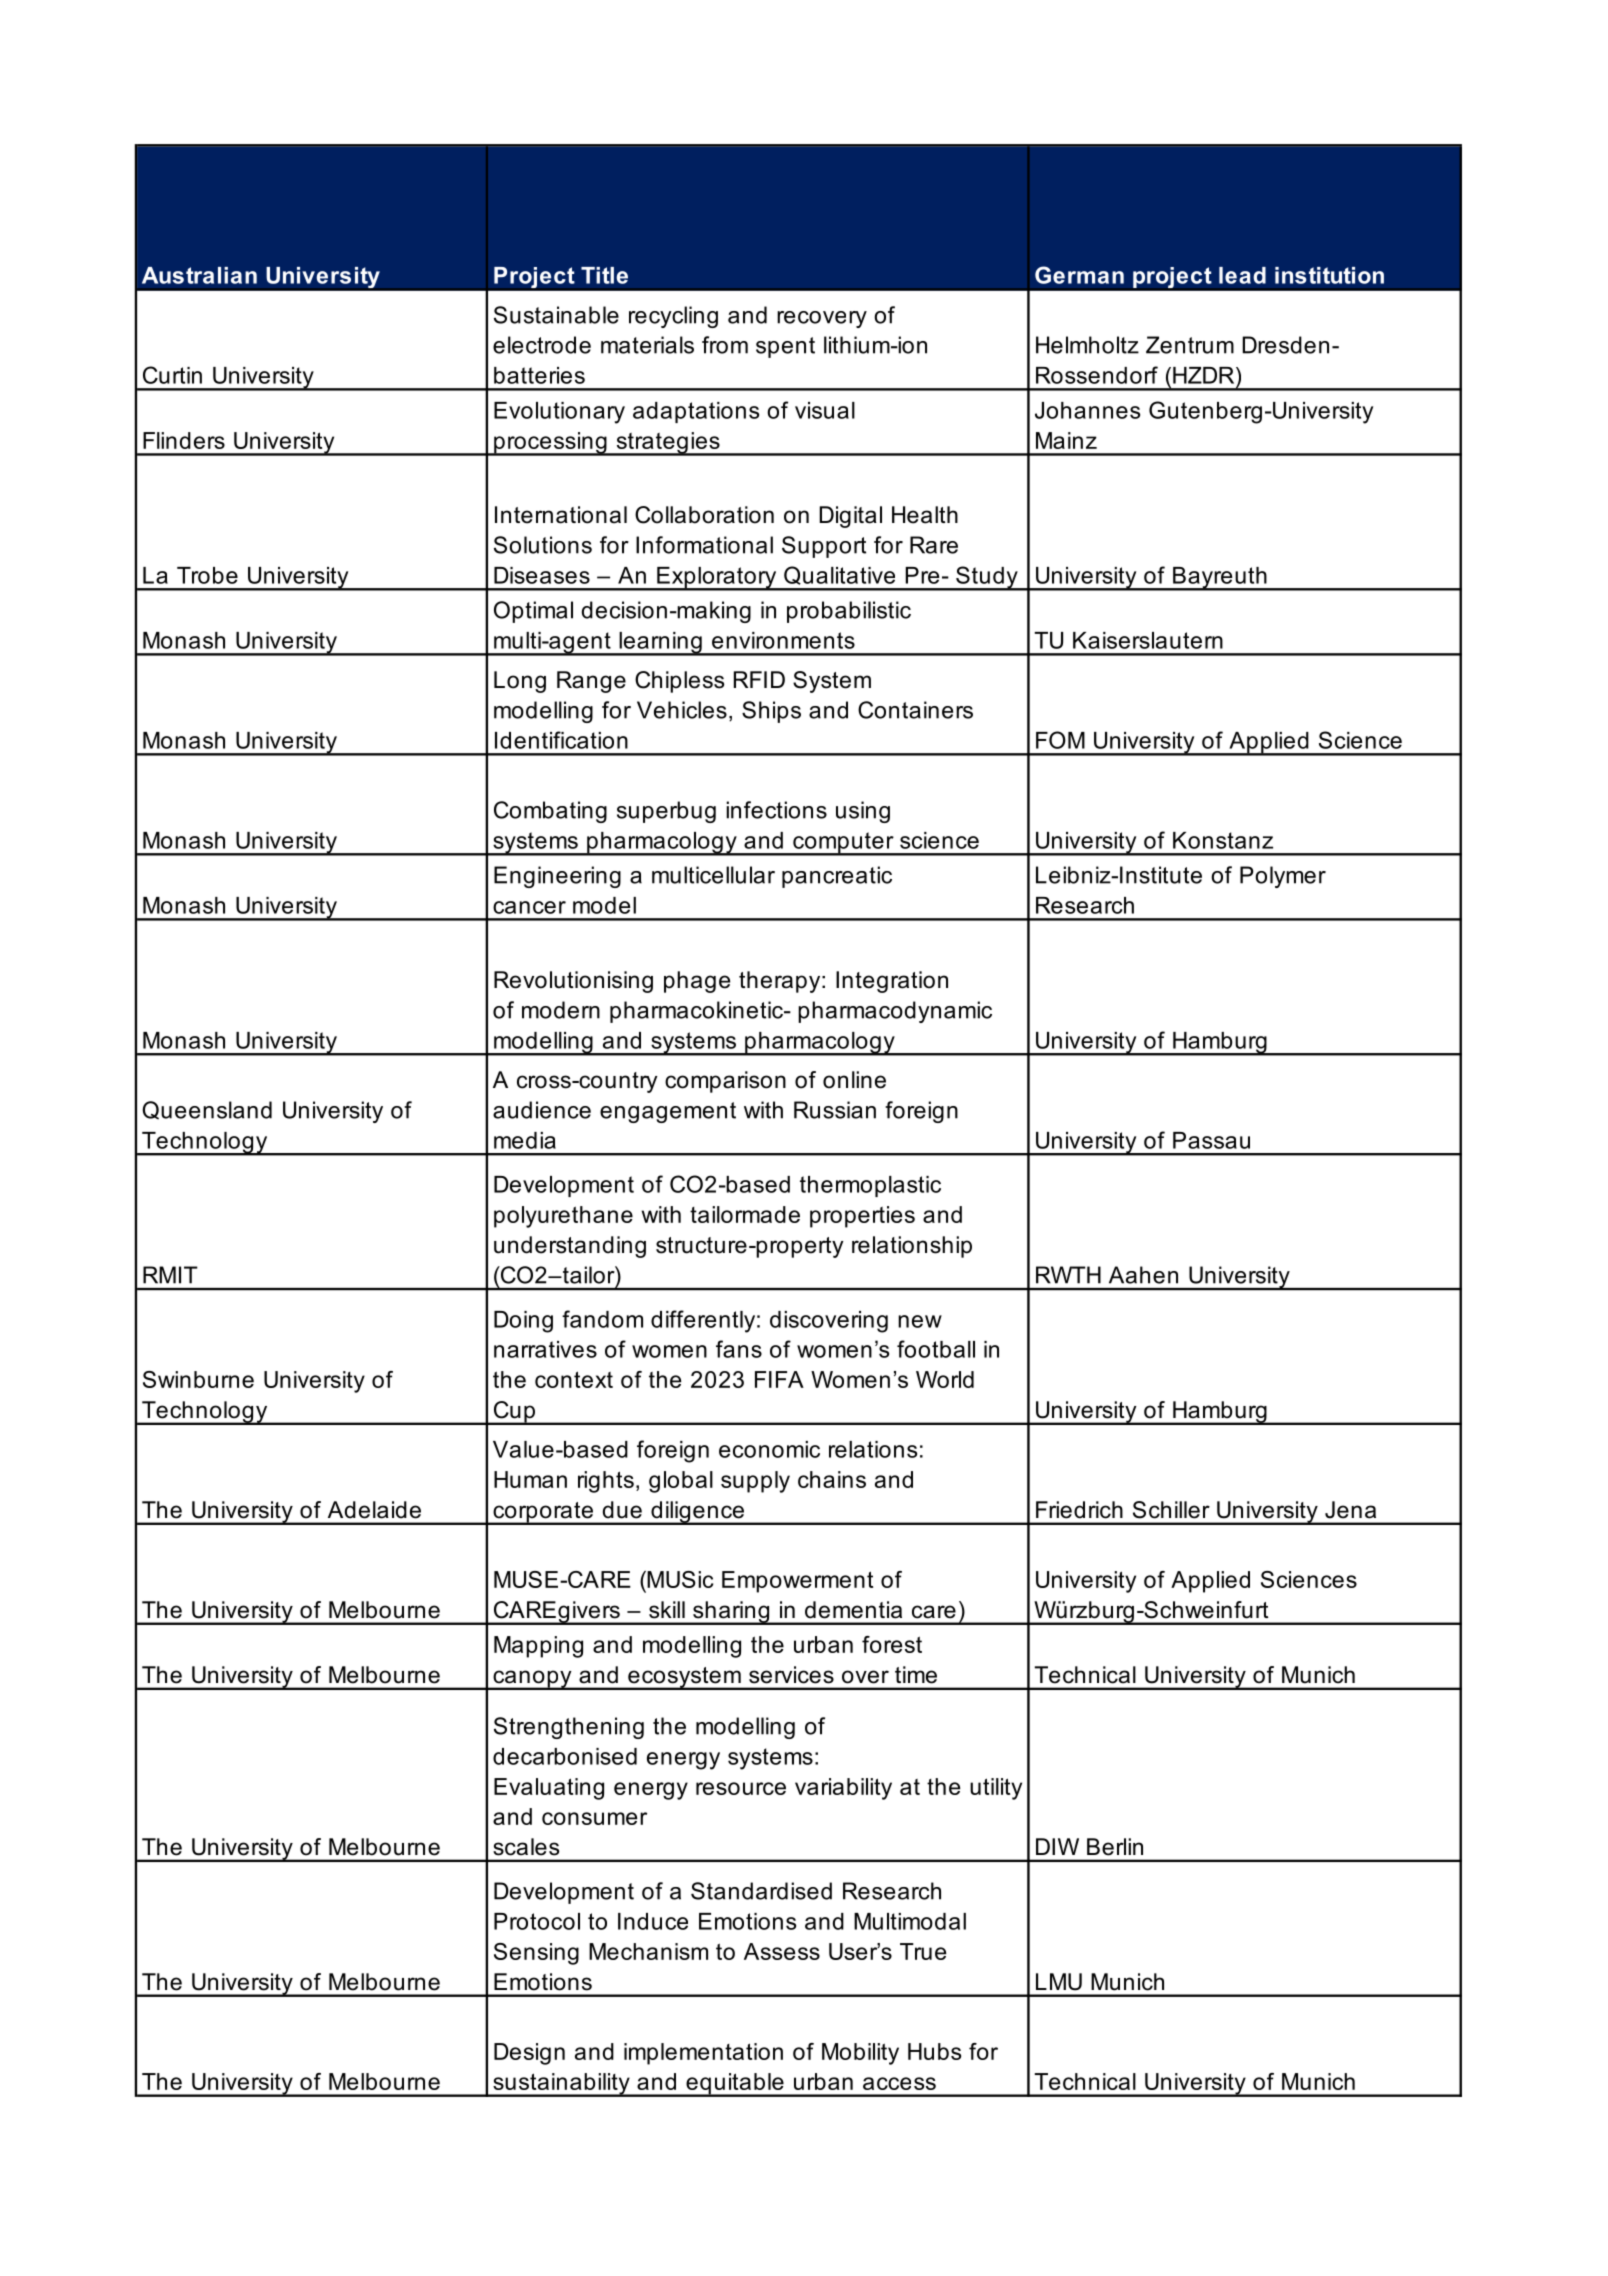  I want to click on new, so click(920, 1321).
